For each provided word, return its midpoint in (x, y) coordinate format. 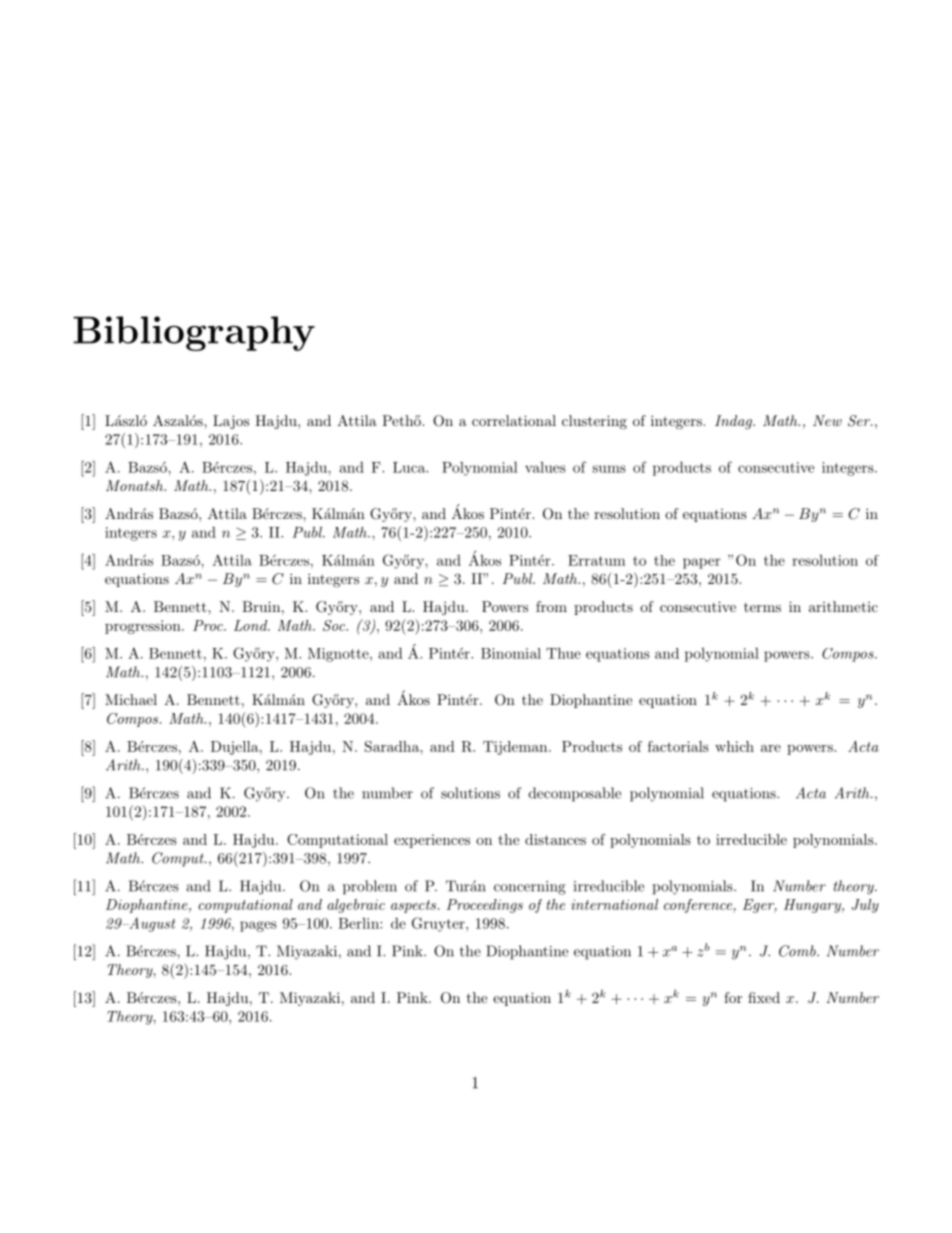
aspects (413, 906)
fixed (764, 997)
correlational (514, 420)
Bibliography (194, 333)
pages (258, 926)
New (827, 420)
